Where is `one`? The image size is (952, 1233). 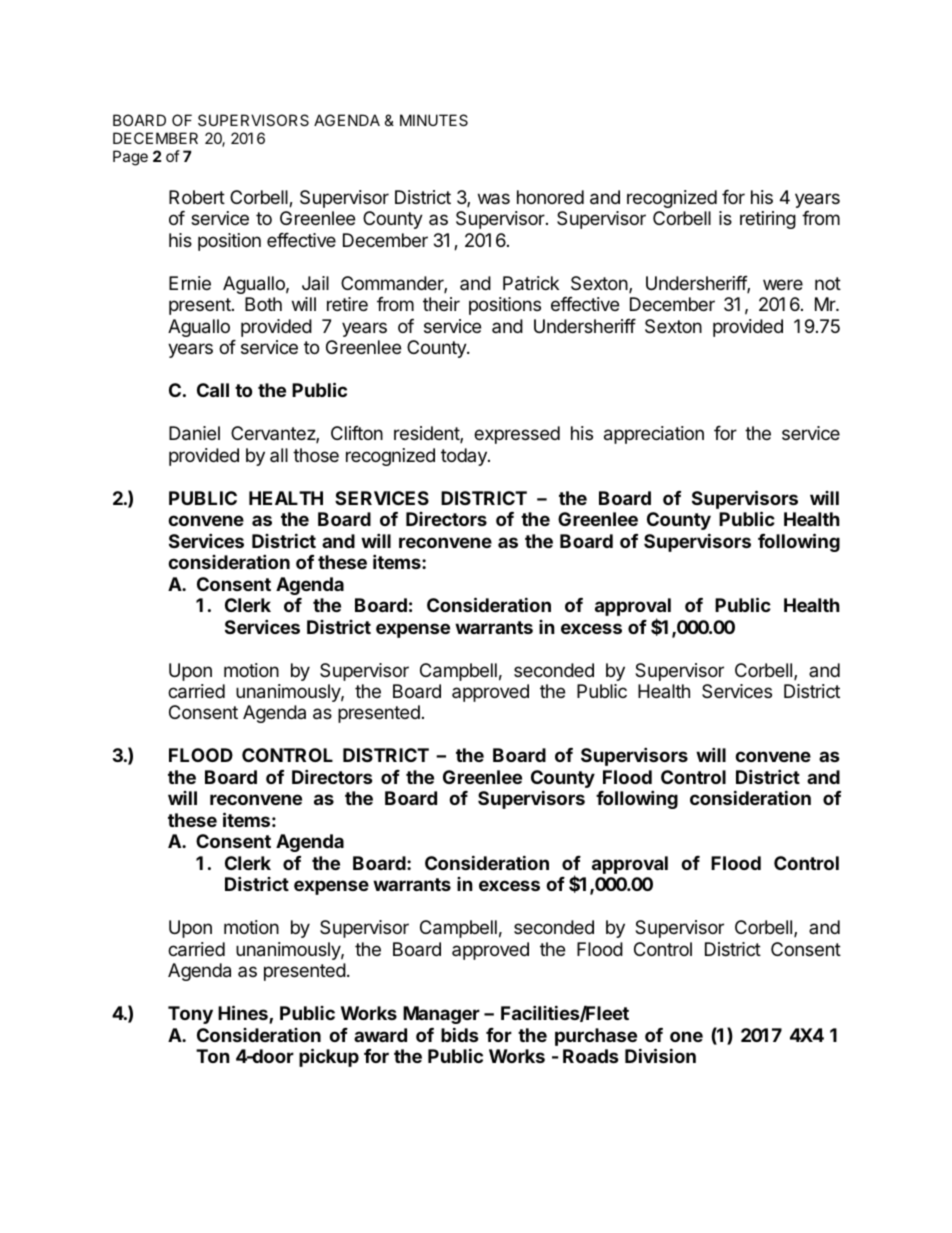 one is located at coordinates (686, 1036).
